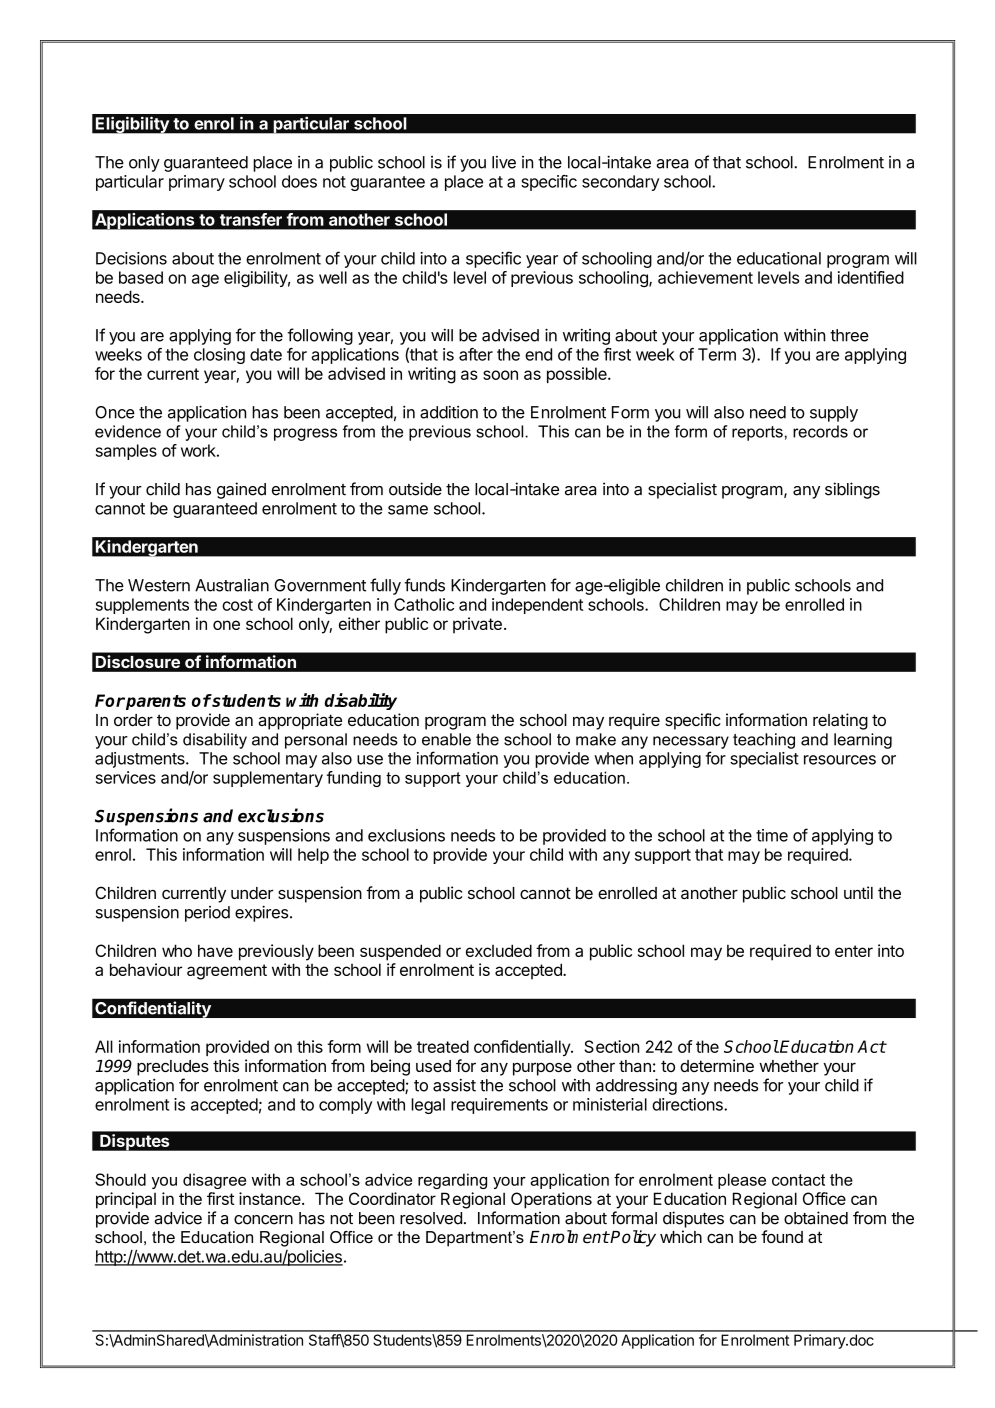  I want to click on reports, so click(757, 433).
